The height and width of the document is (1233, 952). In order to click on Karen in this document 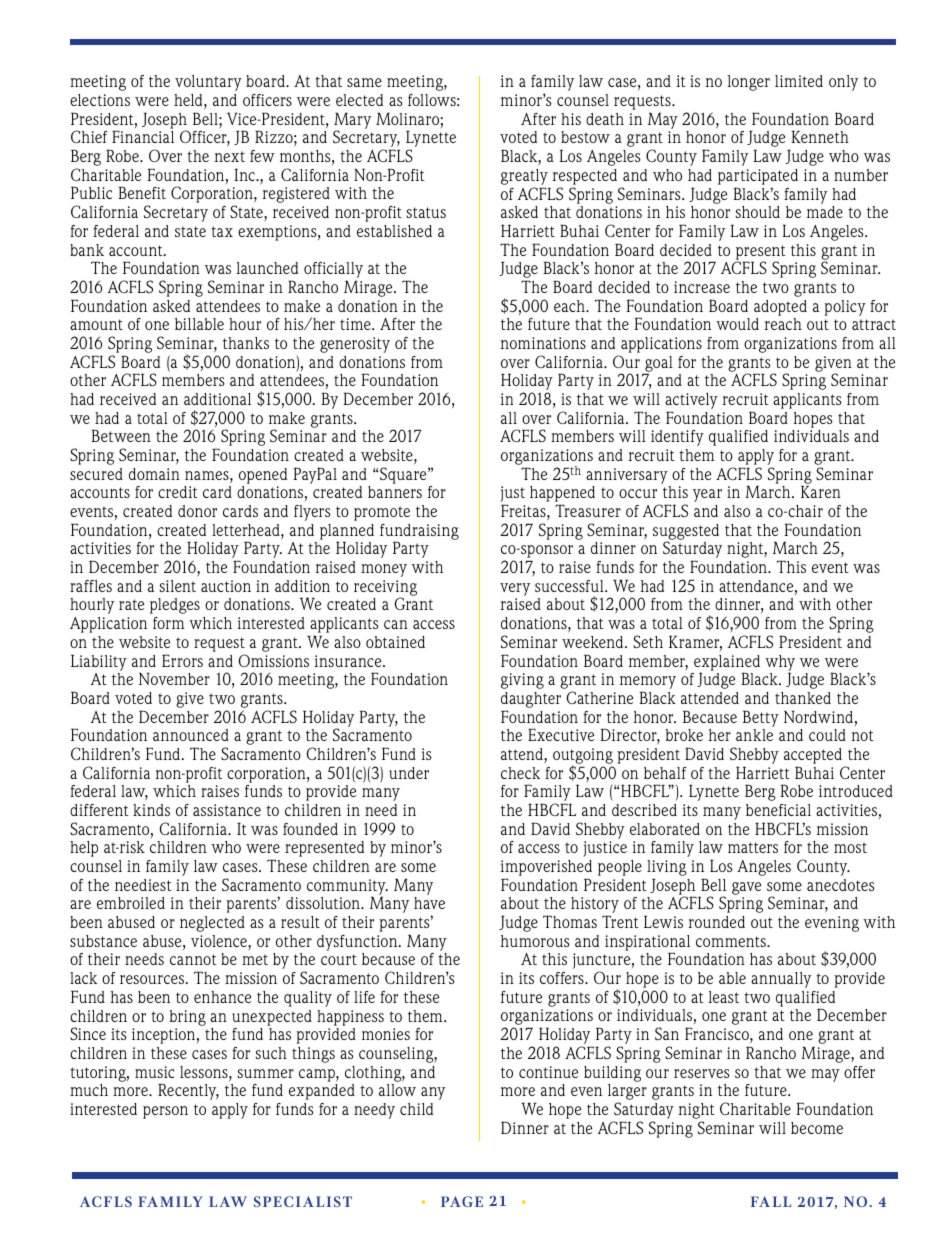, I will do `click(821, 491)`.
